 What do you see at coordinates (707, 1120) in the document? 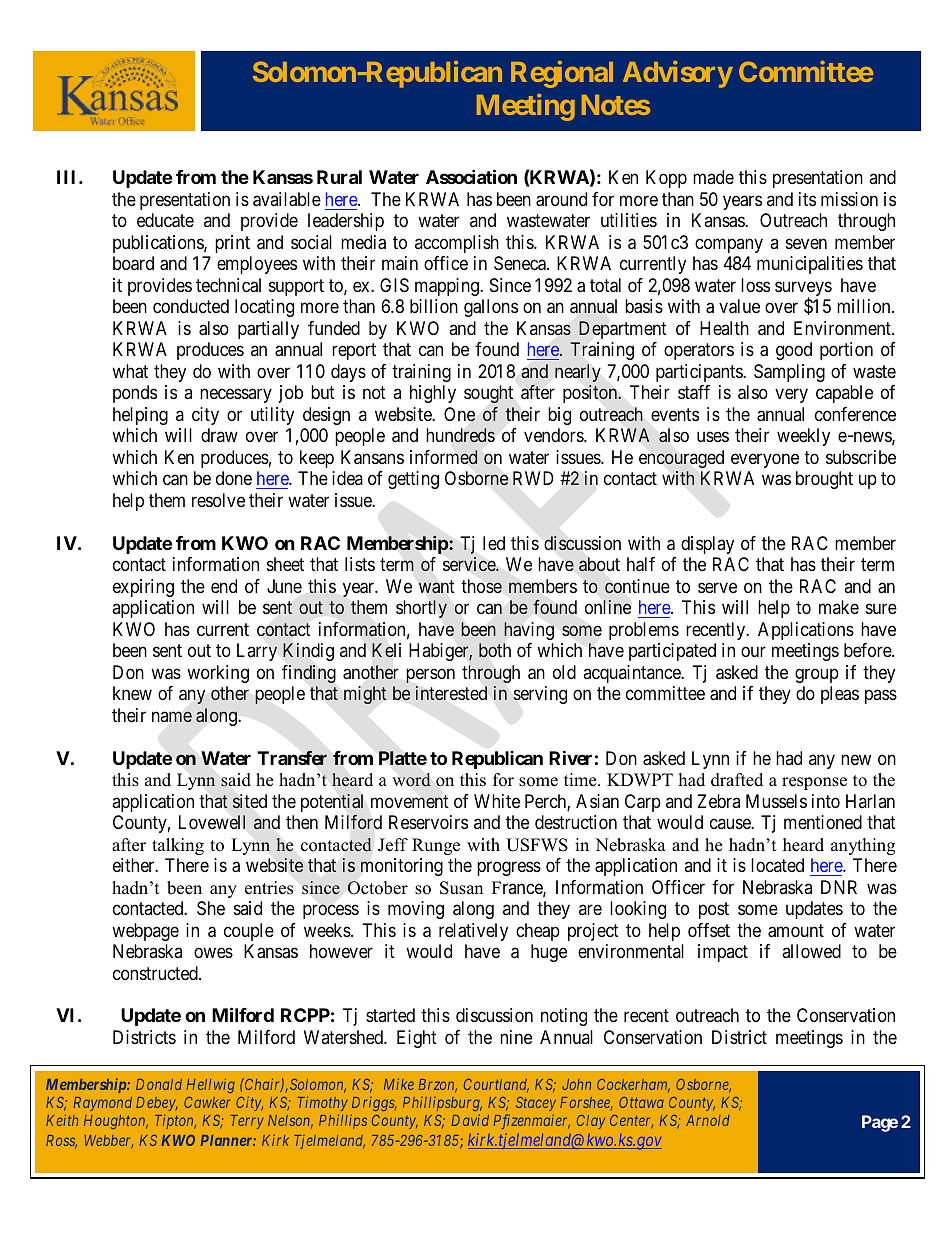
I see `Arnold` at bounding box center [707, 1120].
